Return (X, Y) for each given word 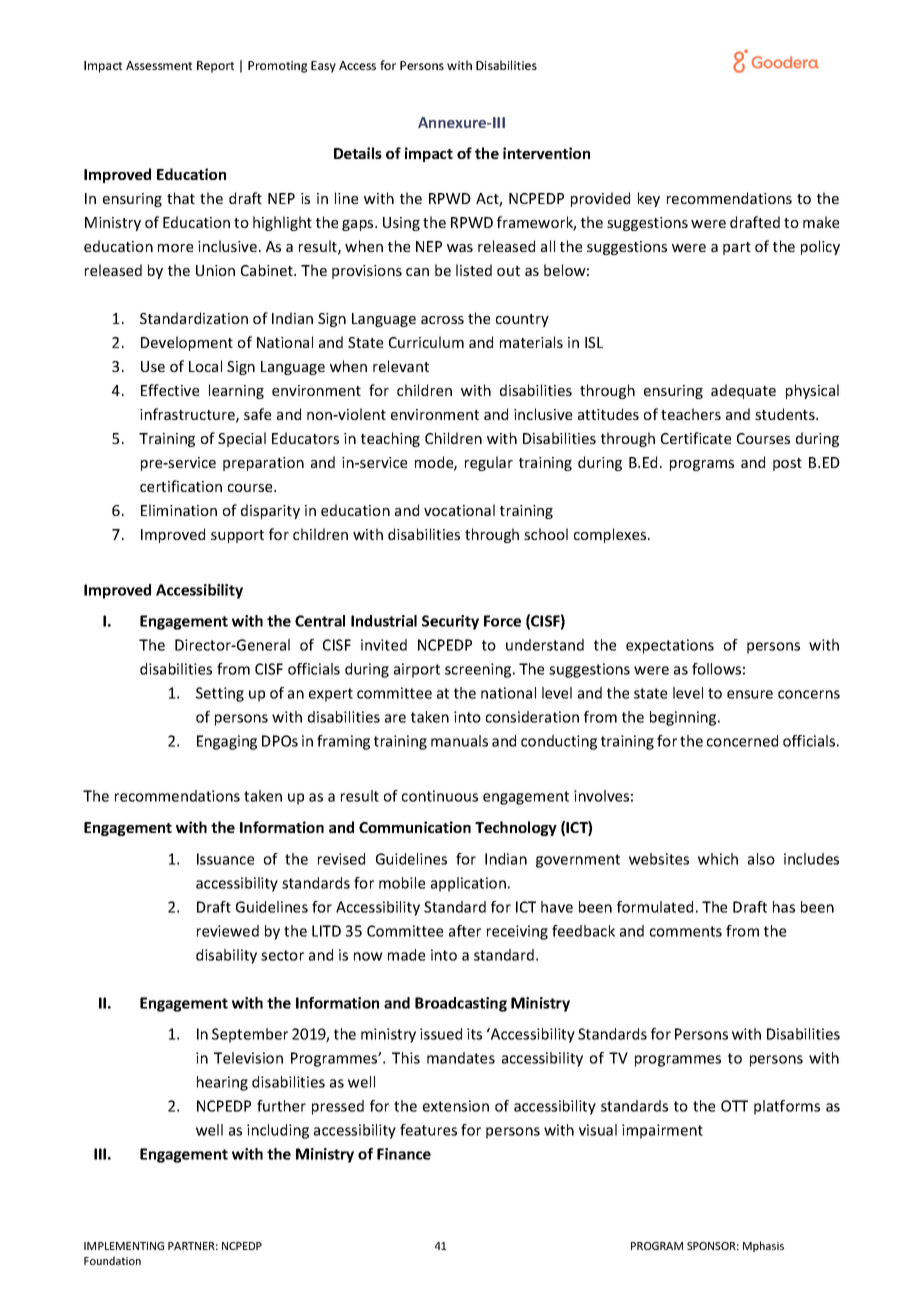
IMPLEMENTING (124, 1246)
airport (417, 670)
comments (686, 931)
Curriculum (426, 342)
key (649, 199)
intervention (546, 153)
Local (205, 366)
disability (226, 956)
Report (215, 67)
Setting (220, 694)
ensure (750, 694)
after (465, 931)
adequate (743, 391)
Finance (404, 1154)
